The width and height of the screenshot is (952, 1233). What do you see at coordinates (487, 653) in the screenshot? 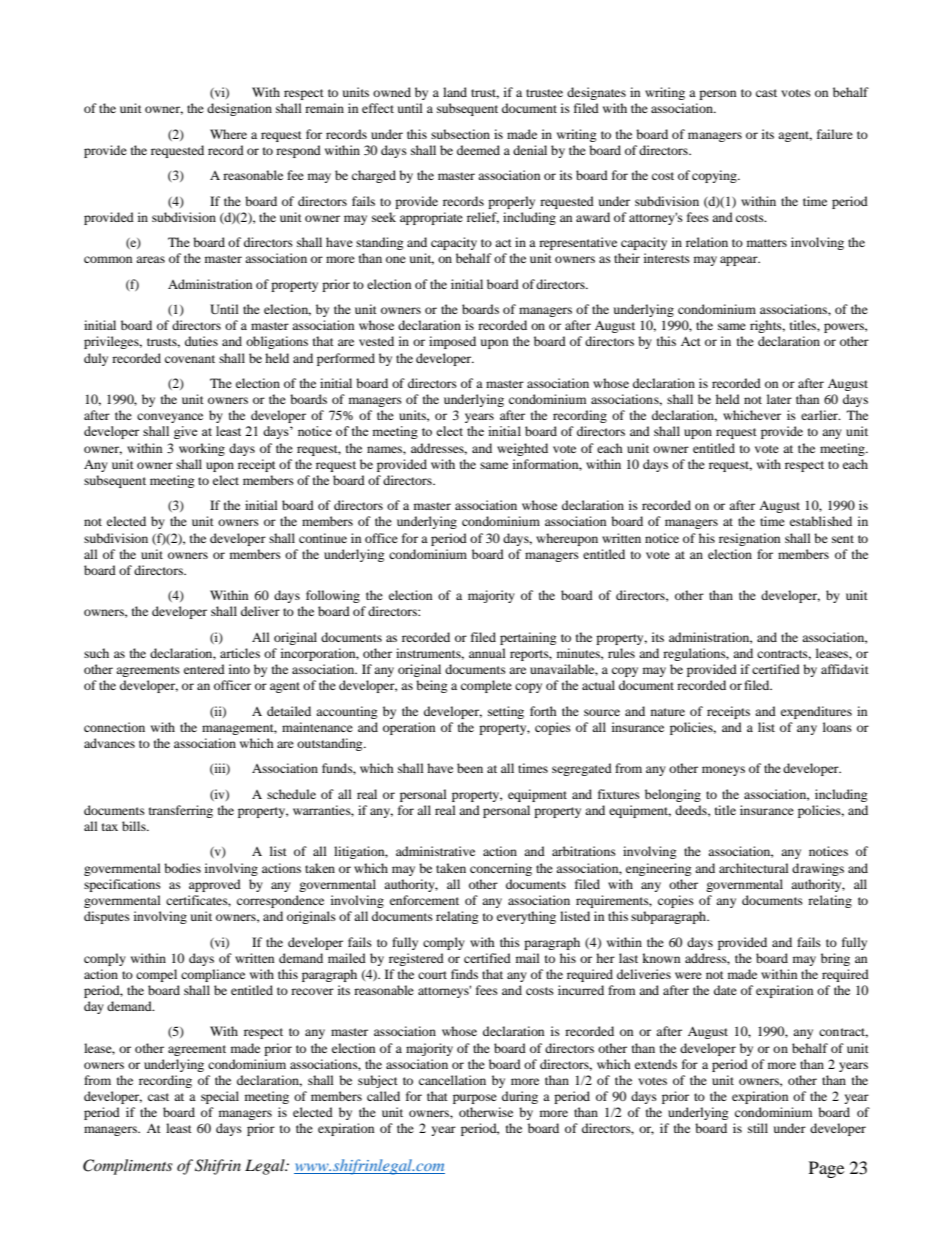
I see `annual` at bounding box center [487, 653].
